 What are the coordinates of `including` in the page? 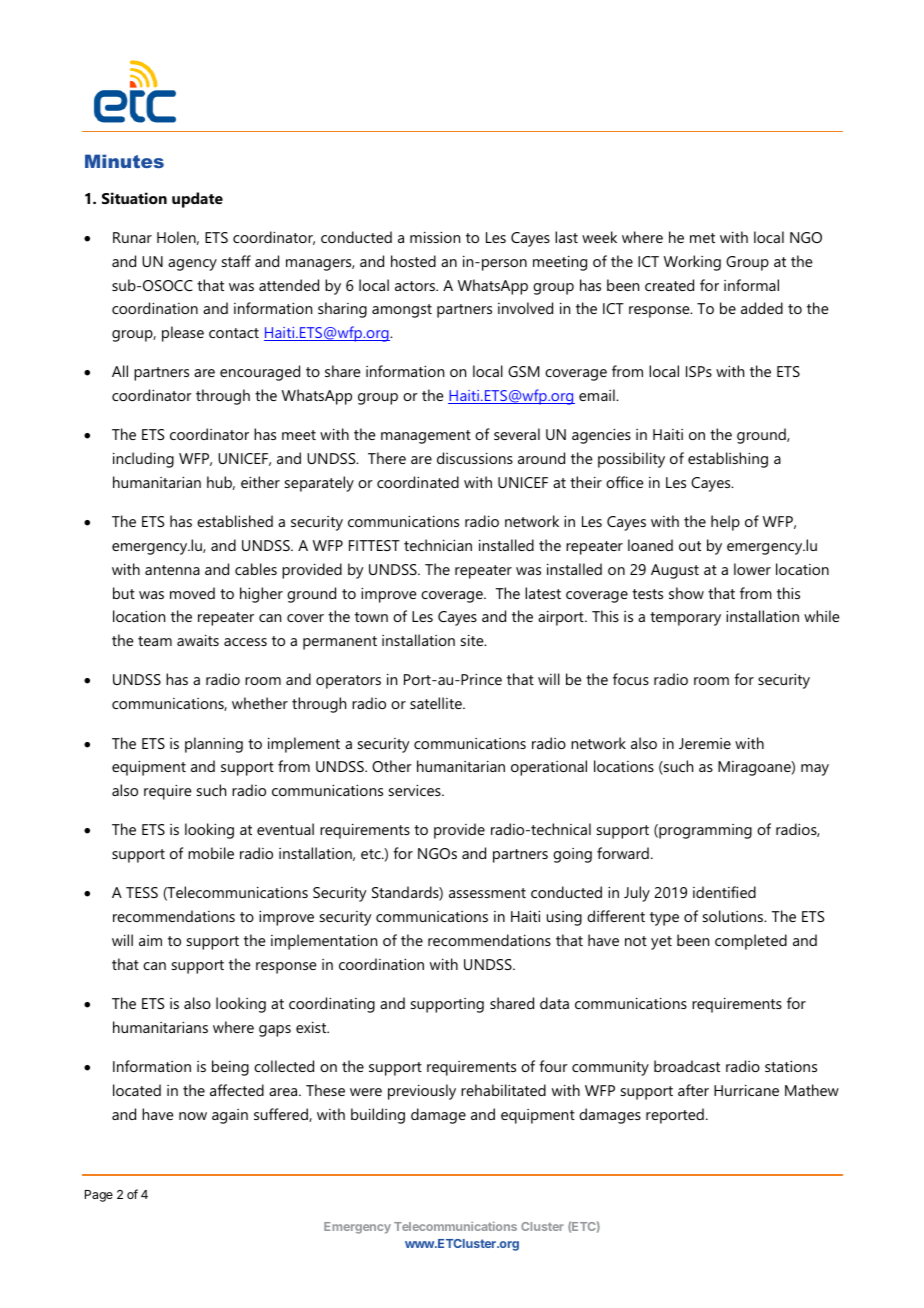 It's located at (143, 460).
